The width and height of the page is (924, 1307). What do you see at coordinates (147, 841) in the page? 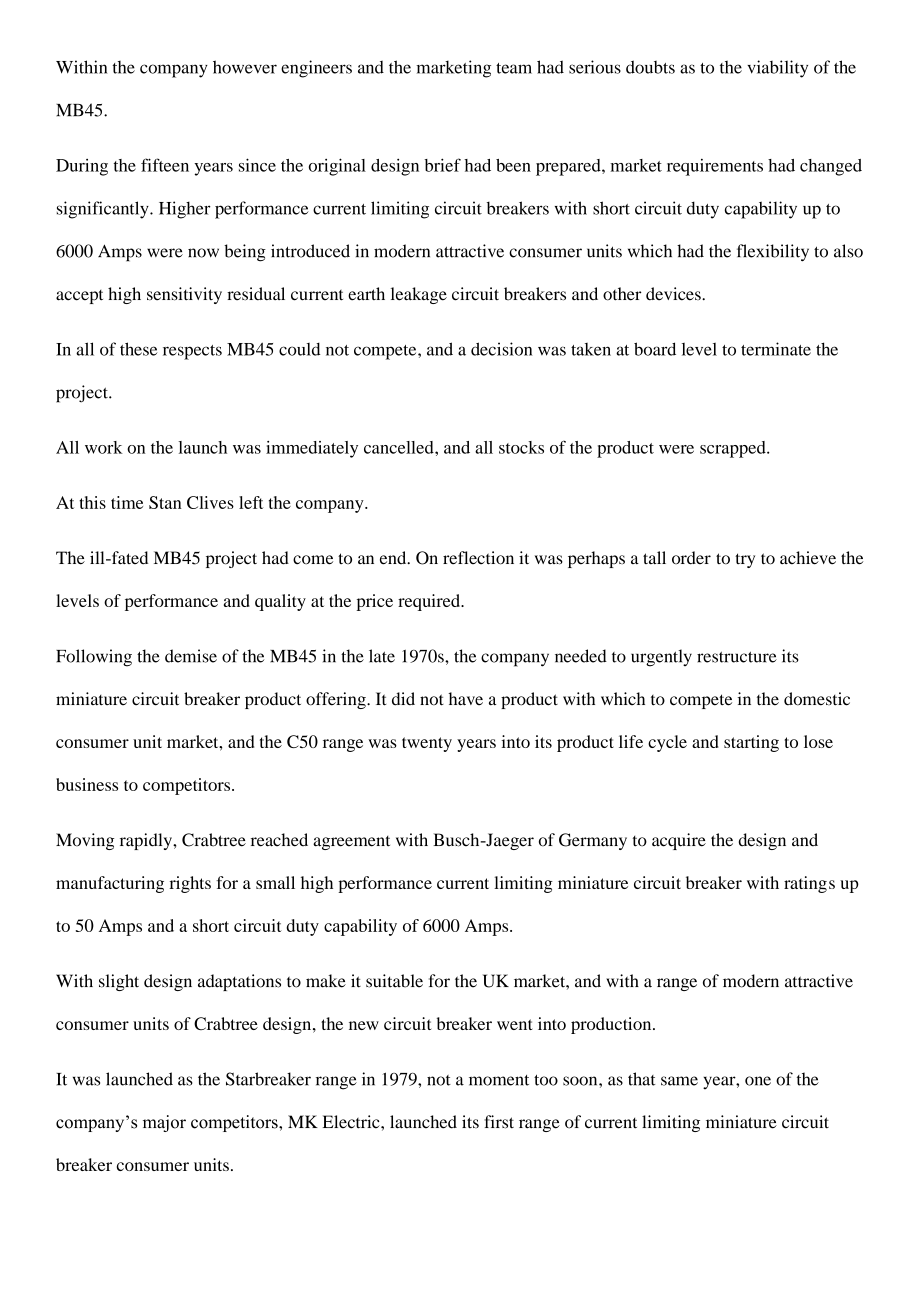
I see `rapidly` at bounding box center [147, 841].
